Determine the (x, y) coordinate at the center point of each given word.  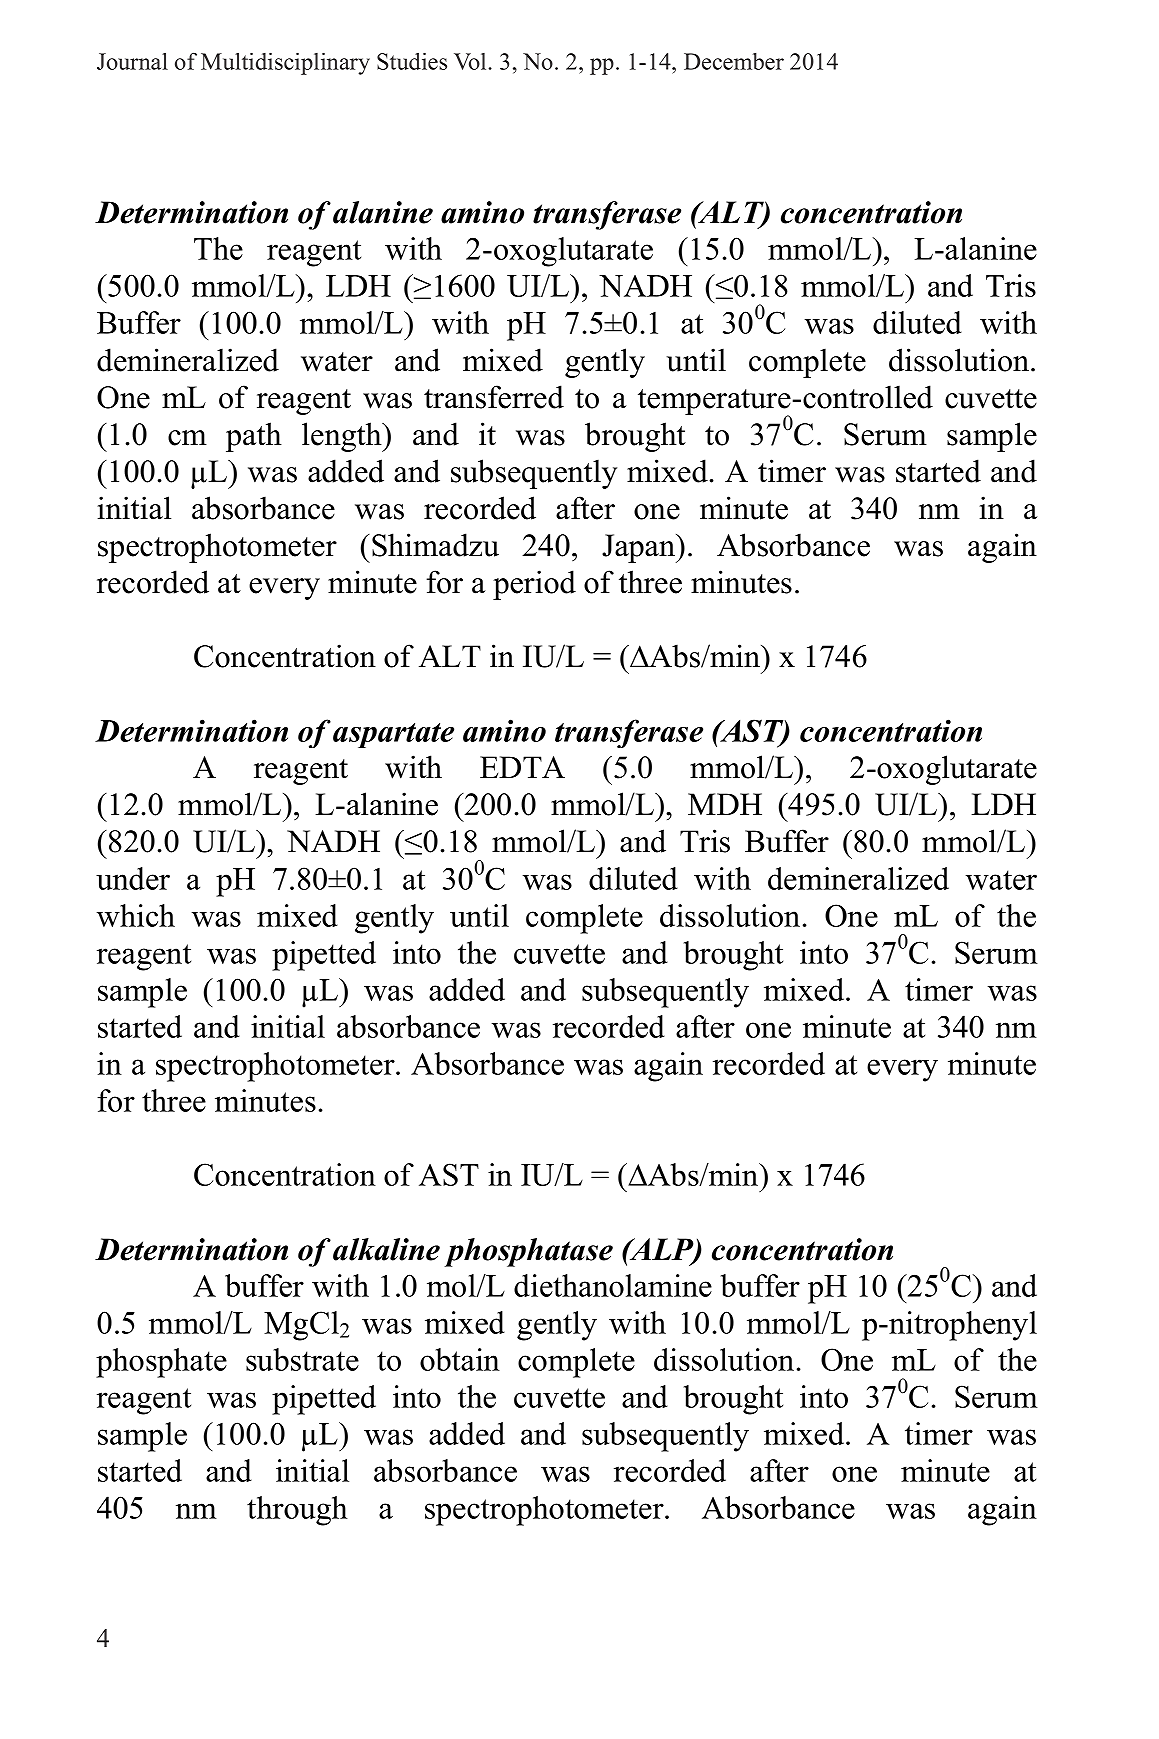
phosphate (161, 1363)
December (734, 61)
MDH (725, 804)
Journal (132, 61)
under (133, 878)
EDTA (522, 767)
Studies (412, 61)
